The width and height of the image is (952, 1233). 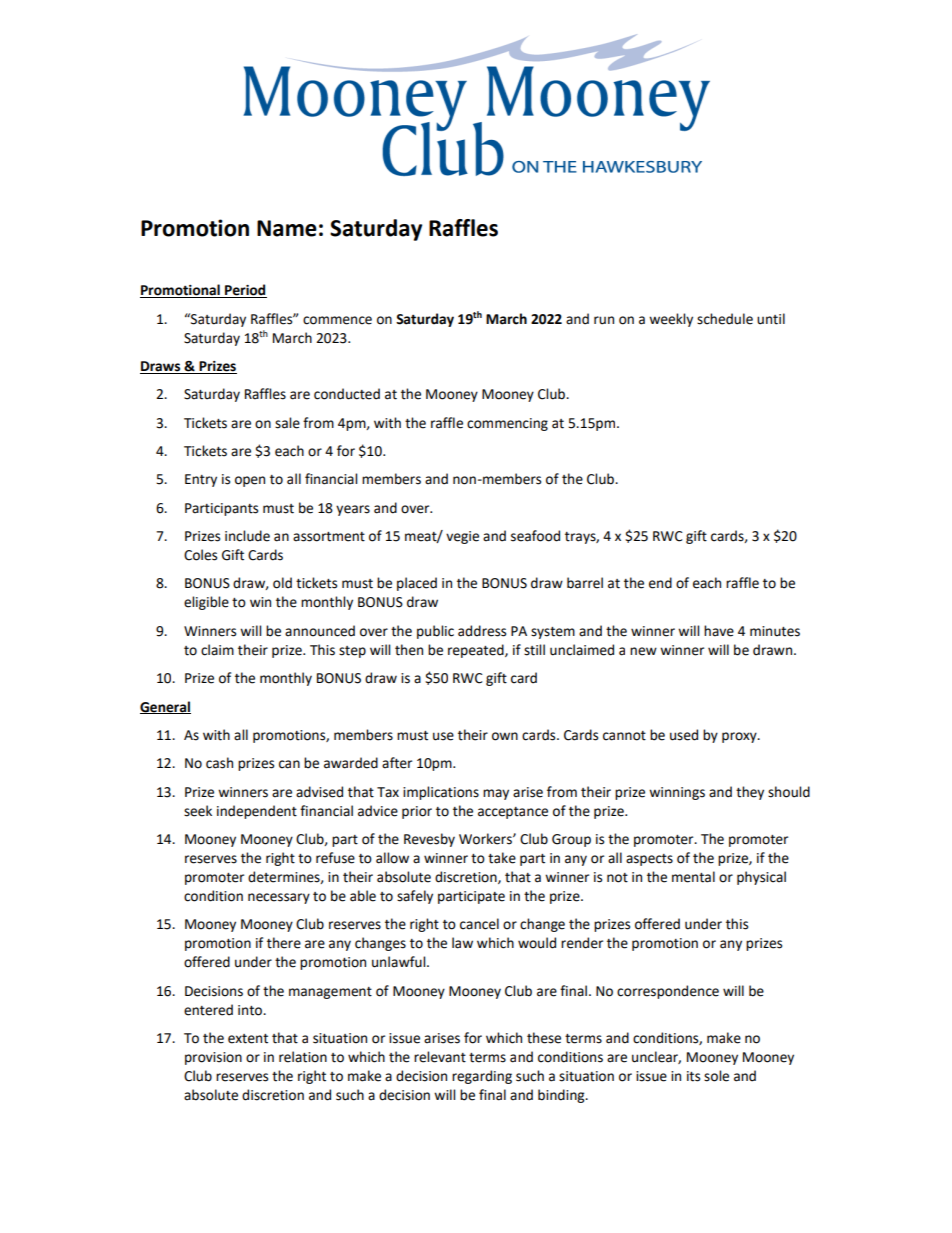 I want to click on schedule, so click(x=725, y=319).
